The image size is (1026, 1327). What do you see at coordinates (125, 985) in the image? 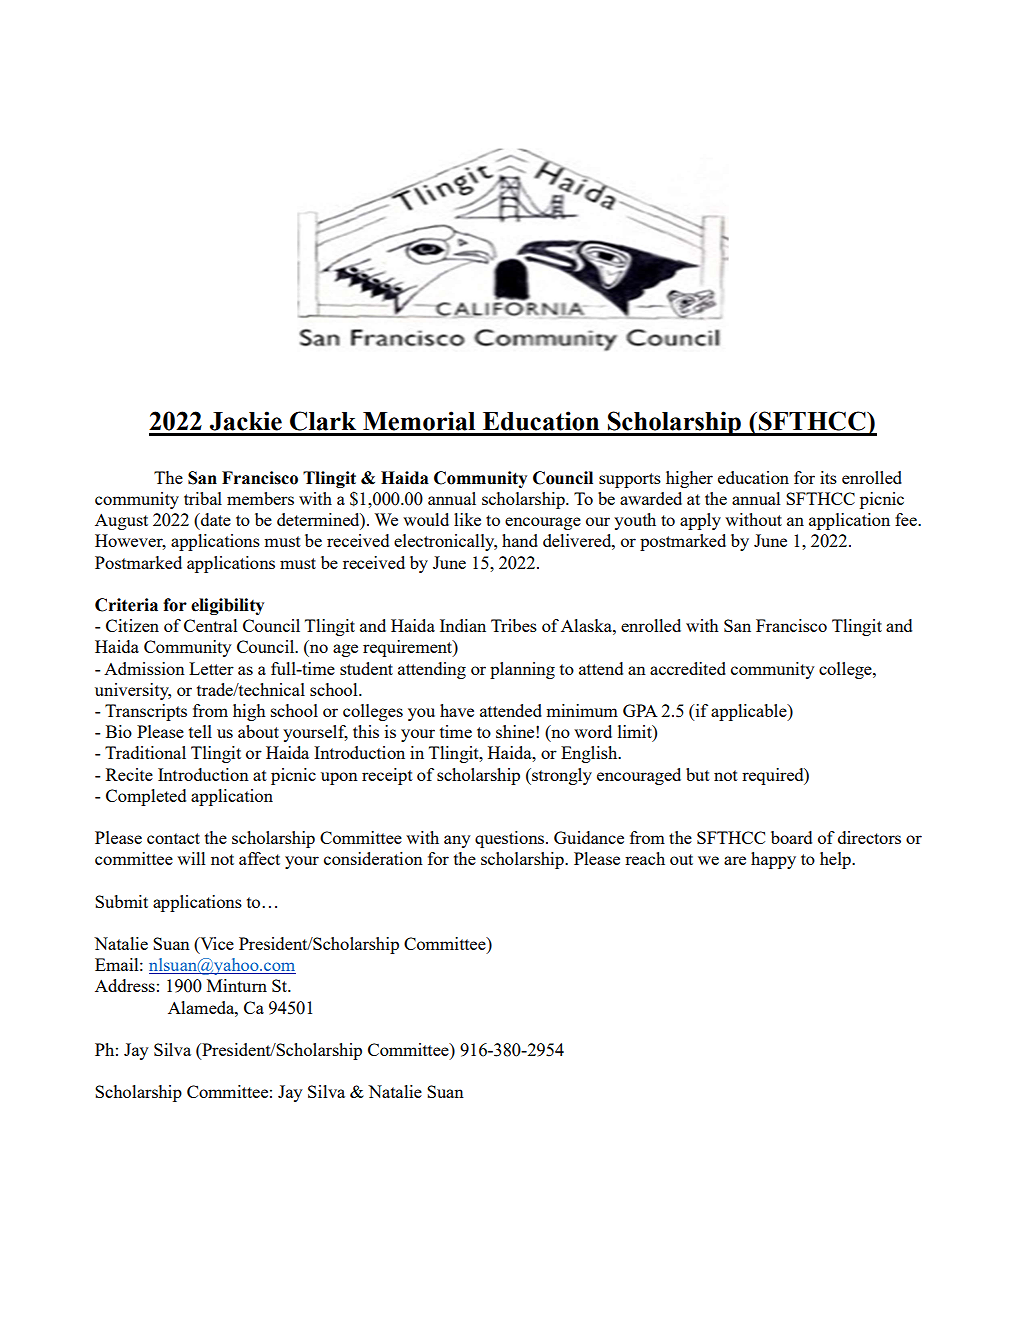
I see `Address` at bounding box center [125, 985].
